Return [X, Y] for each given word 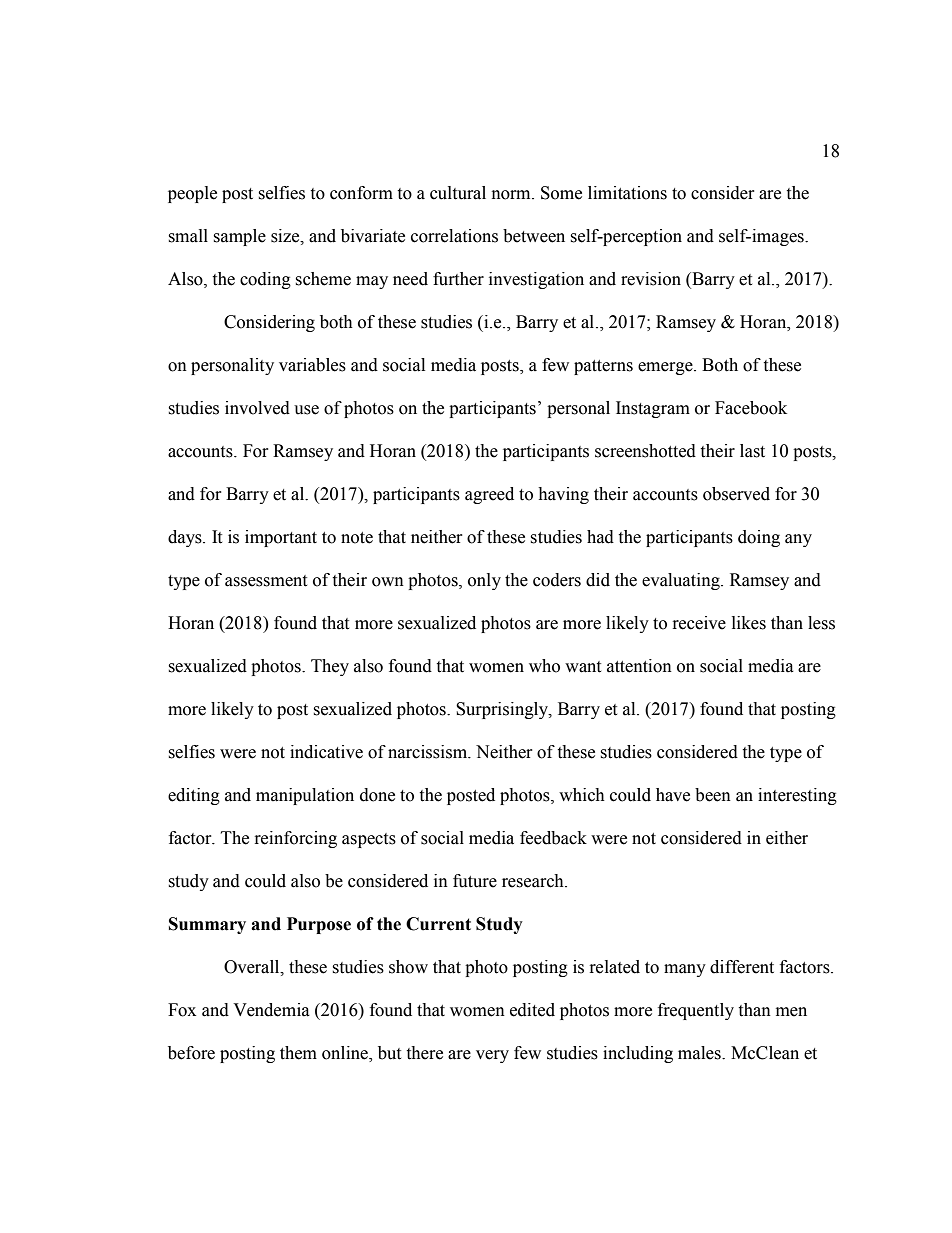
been [713, 795]
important [281, 538]
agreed [489, 495]
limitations [627, 193]
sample [239, 237]
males [700, 1053]
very [492, 1056]
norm [512, 195]
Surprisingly [503, 710]
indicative [326, 752]
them [298, 1053]
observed [736, 494]
